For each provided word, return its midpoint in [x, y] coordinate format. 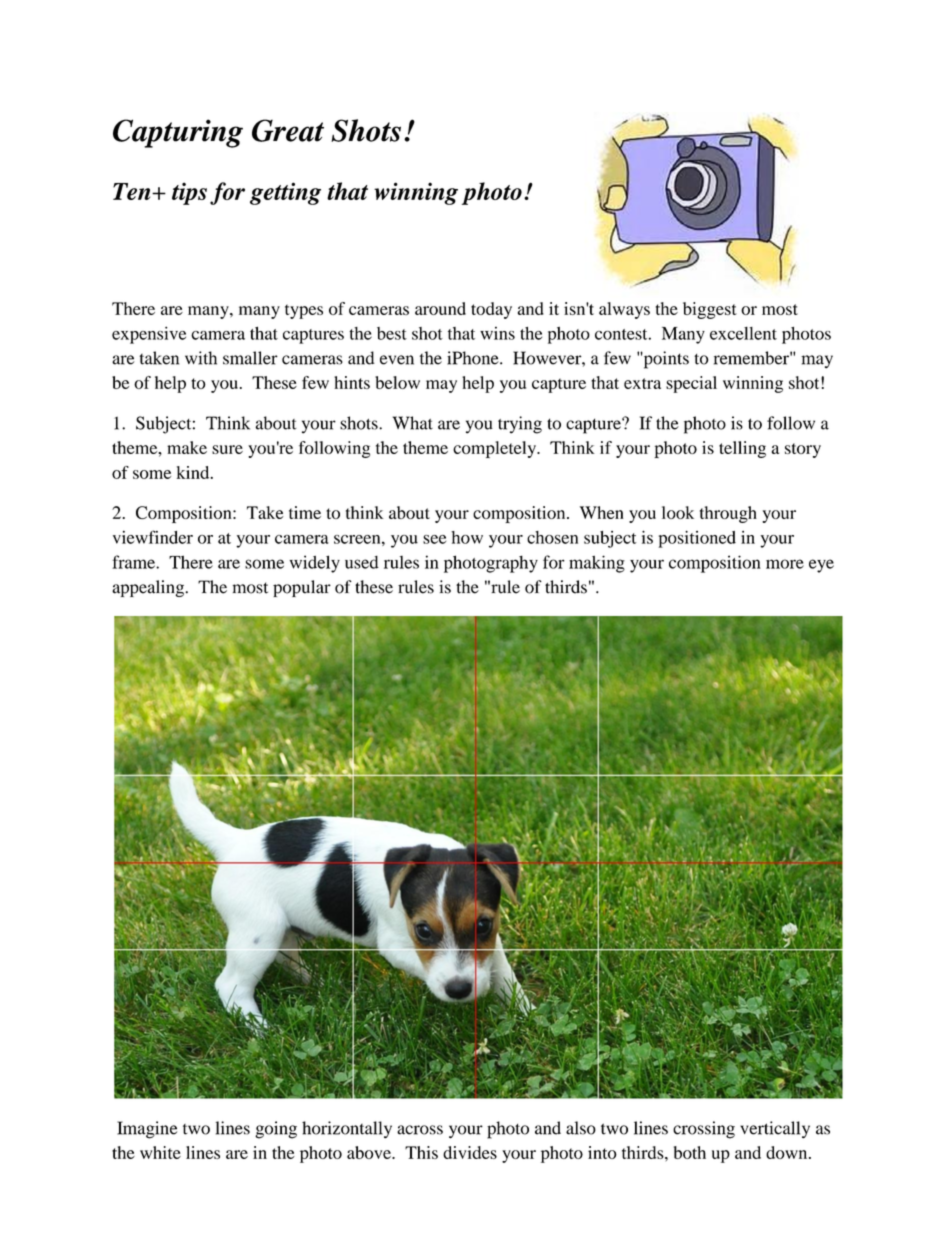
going [276, 1130]
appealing [149, 588]
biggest [710, 310]
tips [189, 193]
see [434, 539]
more [785, 564]
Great [288, 130]
